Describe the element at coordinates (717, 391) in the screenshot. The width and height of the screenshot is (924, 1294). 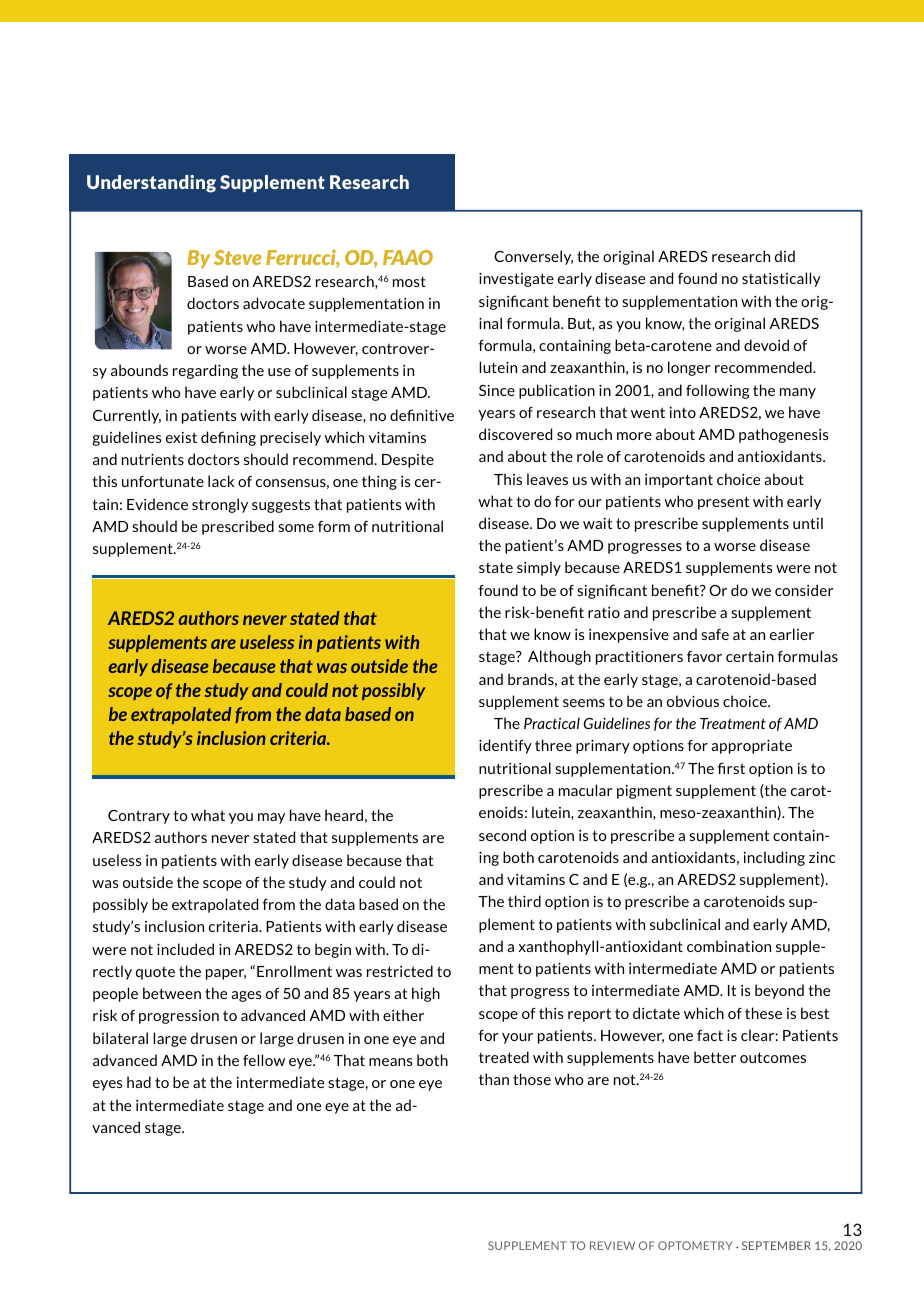
I see `following` at that location.
